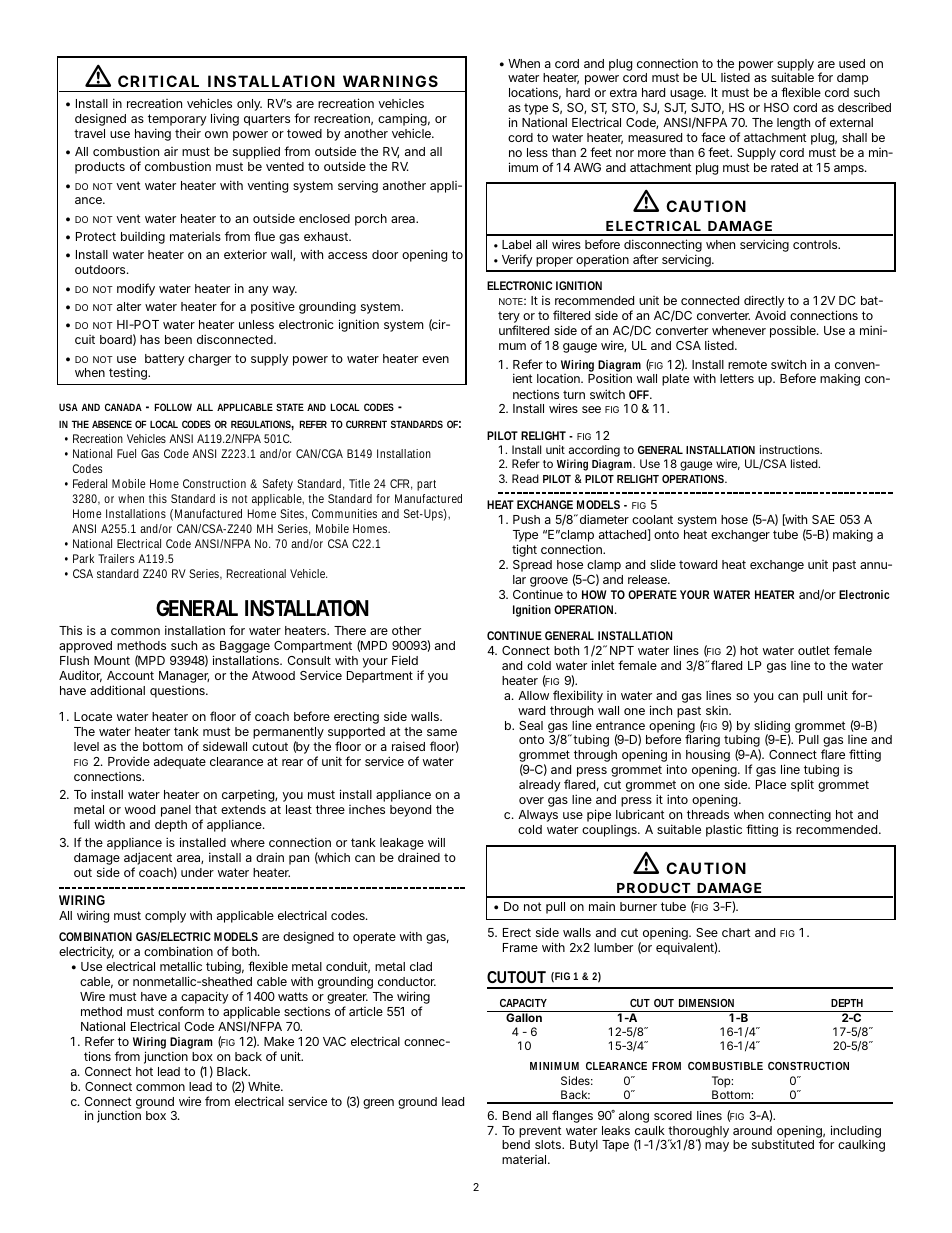 Image resolution: width=952 pixels, height=1233 pixels. Describe the element at coordinates (737, 378) in the image. I see `letters` at that location.
